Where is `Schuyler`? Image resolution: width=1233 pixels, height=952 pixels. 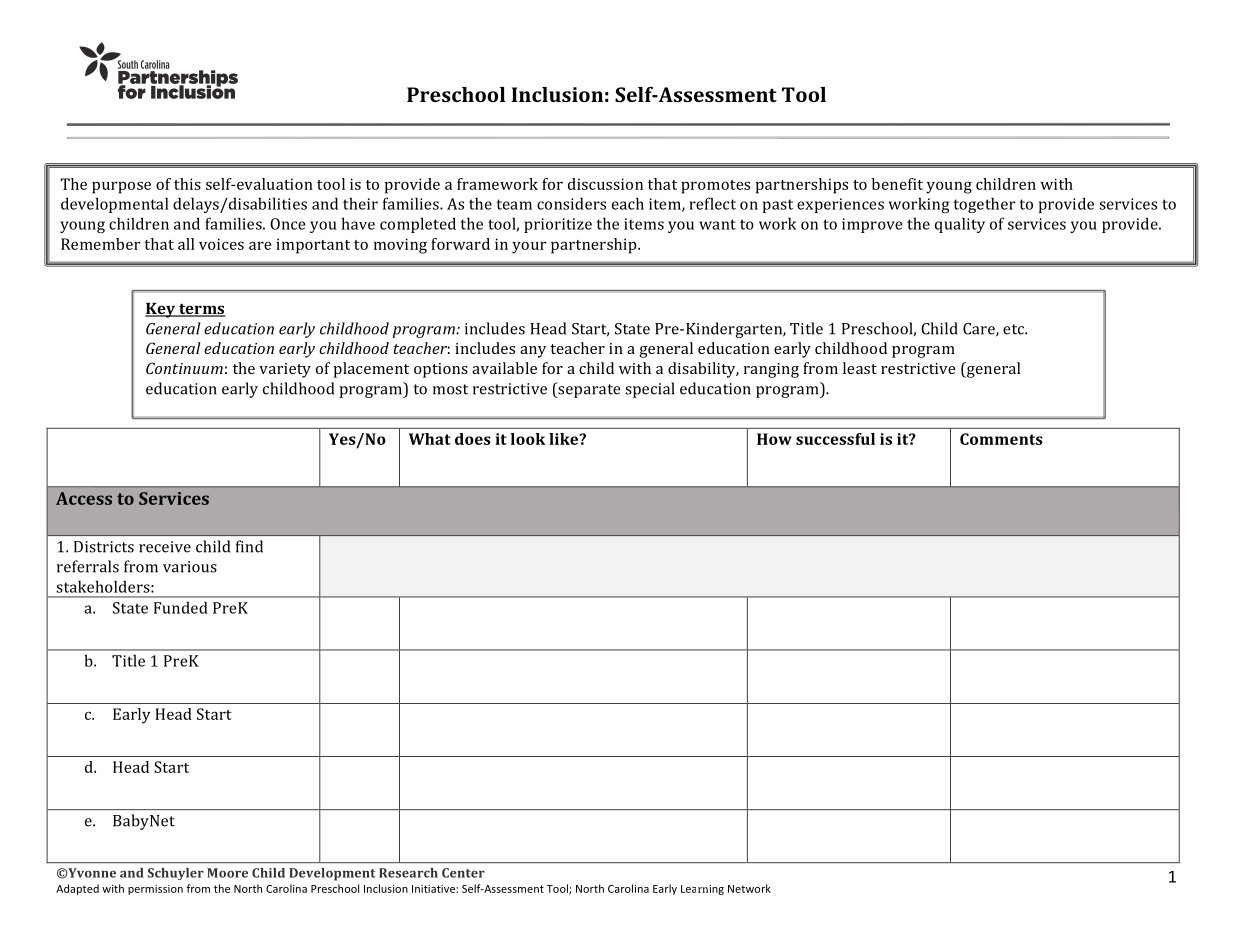 Schuyler is located at coordinates (176, 874).
